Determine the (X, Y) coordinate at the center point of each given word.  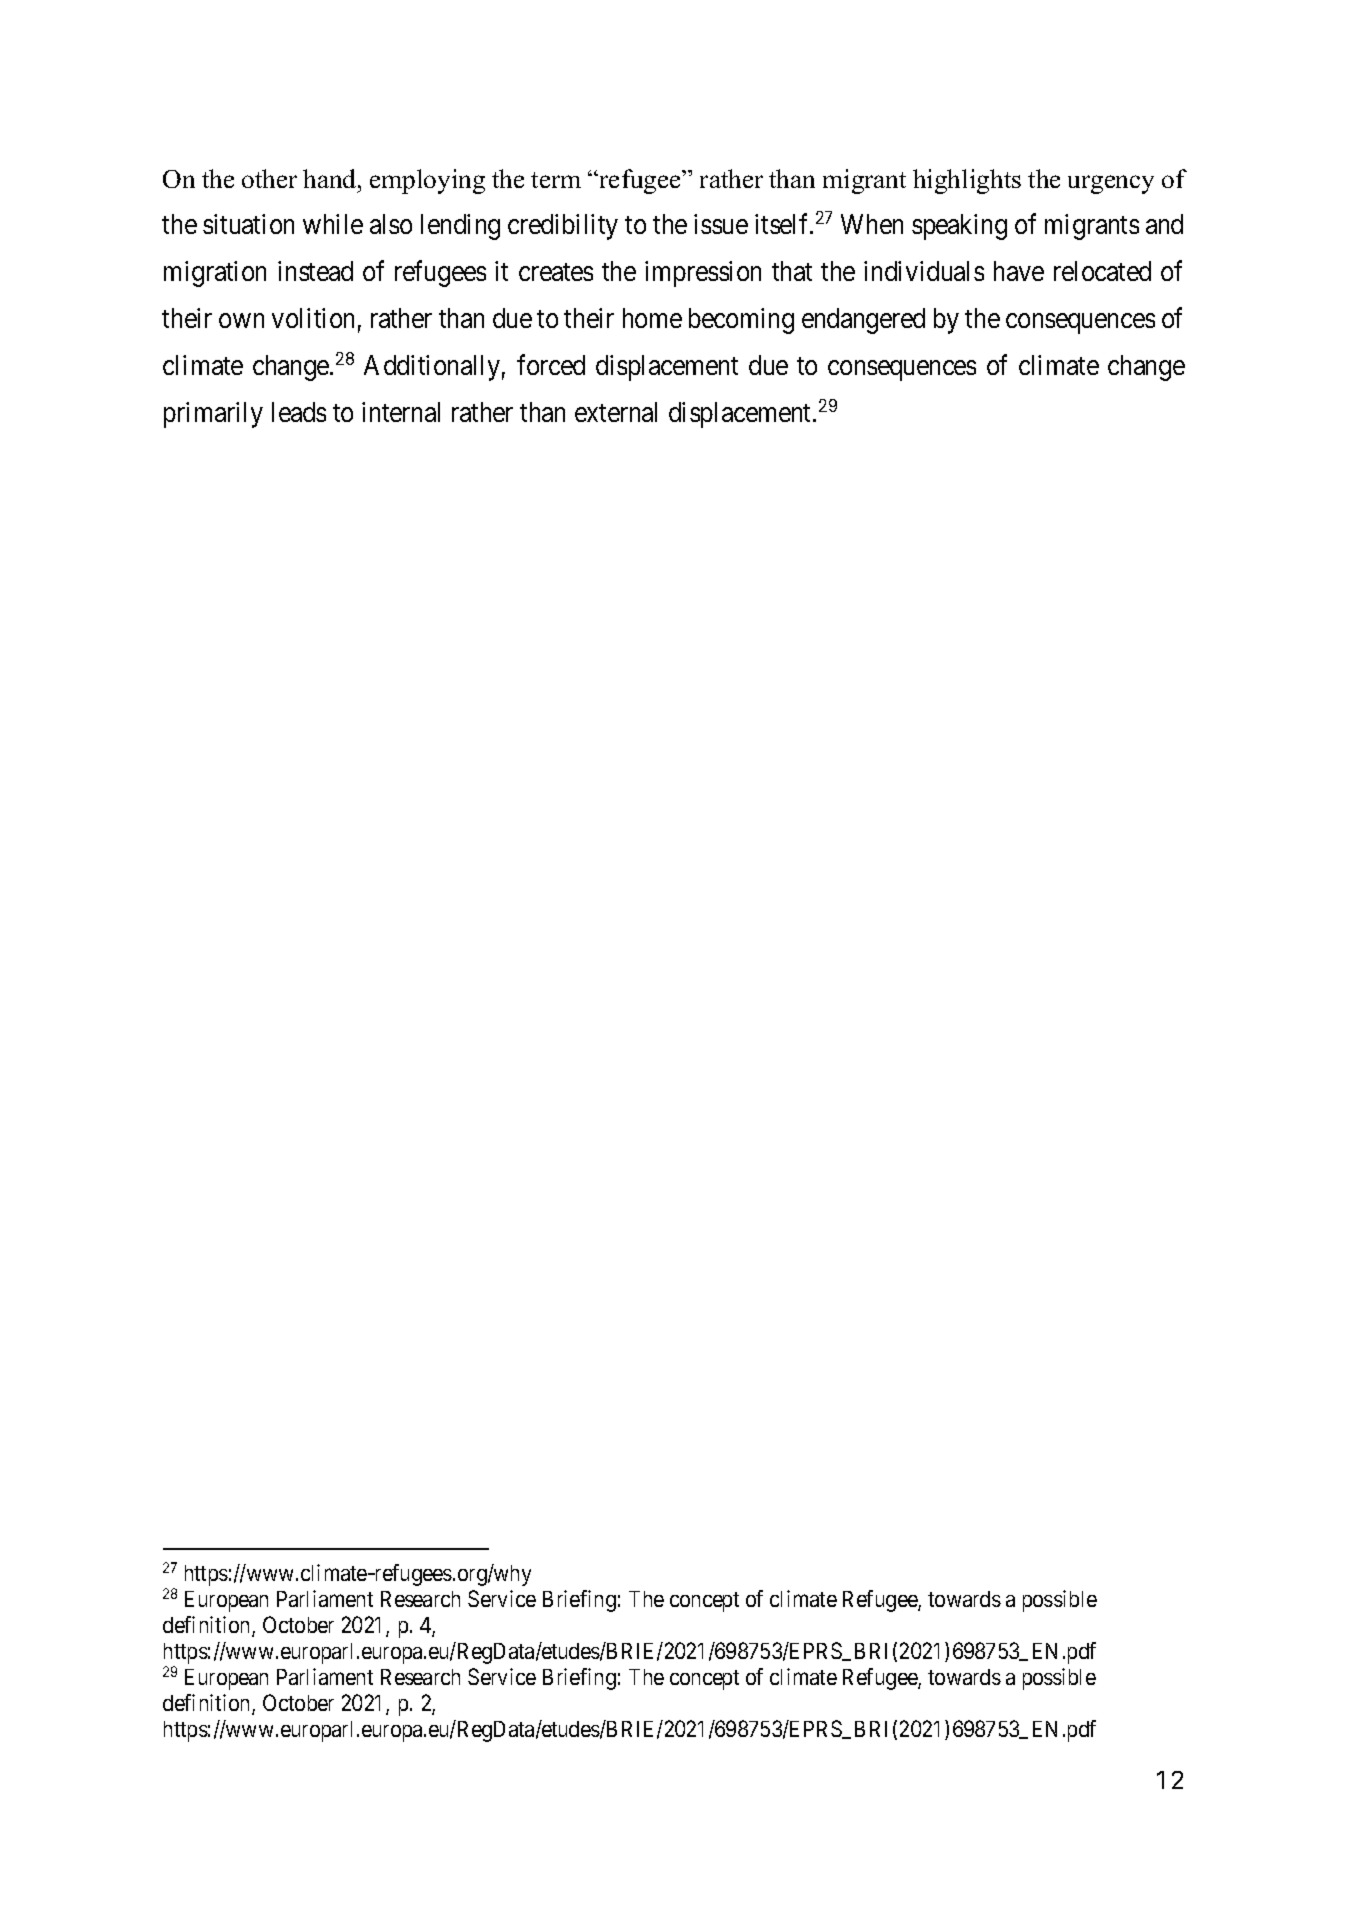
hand (331, 178)
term (556, 180)
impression (703, 274)
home (652, 318)
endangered (863, 321)
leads (299, 412)
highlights (967, 181)
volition (313, 318)
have (1019, 271)
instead (315, 271)
